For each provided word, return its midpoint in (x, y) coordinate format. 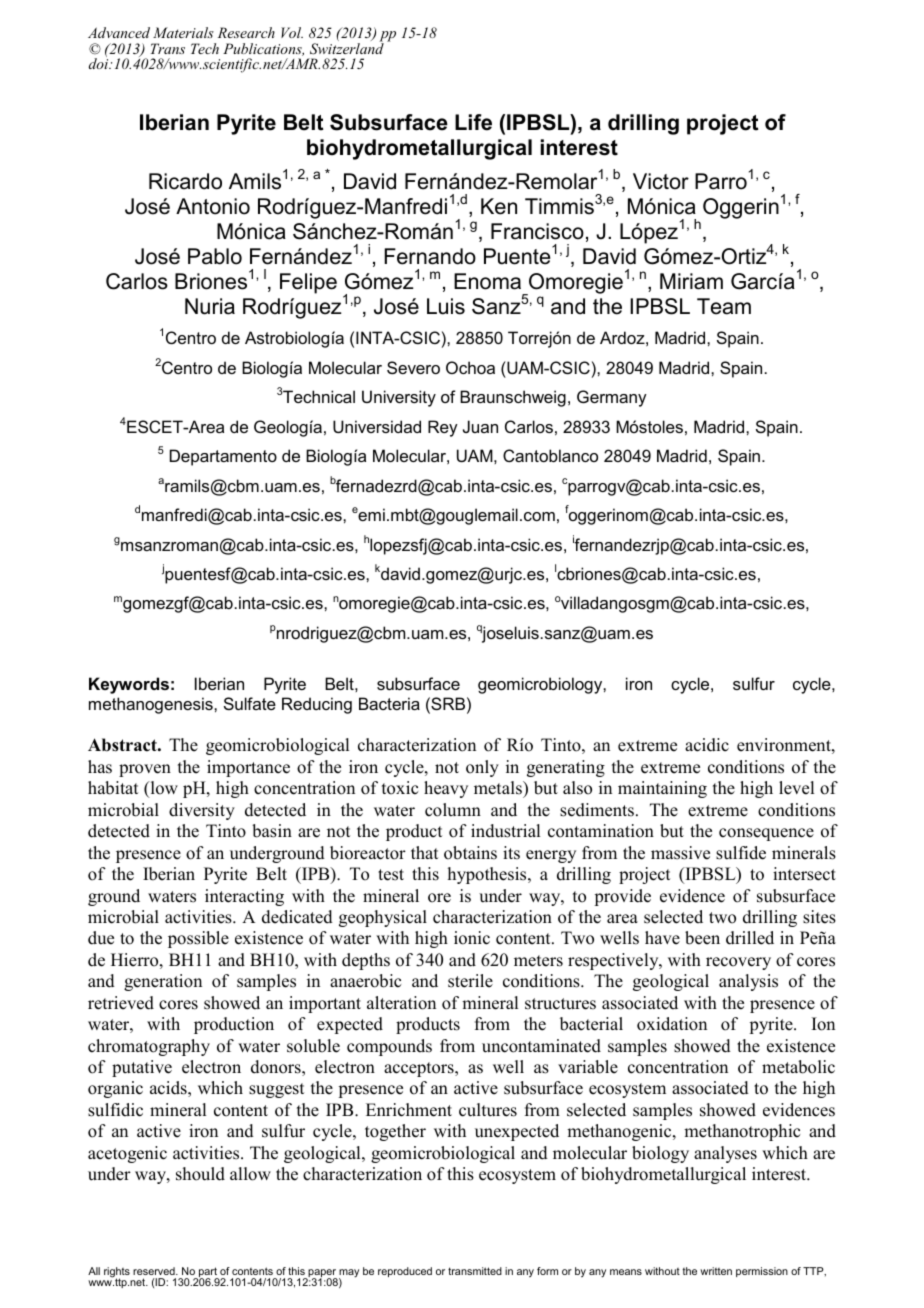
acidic (707, 745)
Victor (661, 181)
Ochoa (470, 367)
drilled (750, 938)
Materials (183, 32)
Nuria (210, 306)
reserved (155, 1271)
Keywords (129, 685)
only (482, 768)
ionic (472, 938)
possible (198, 939)
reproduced (405, 1272)
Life (473, 122)
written (716, 1271)
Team (724, 306)
